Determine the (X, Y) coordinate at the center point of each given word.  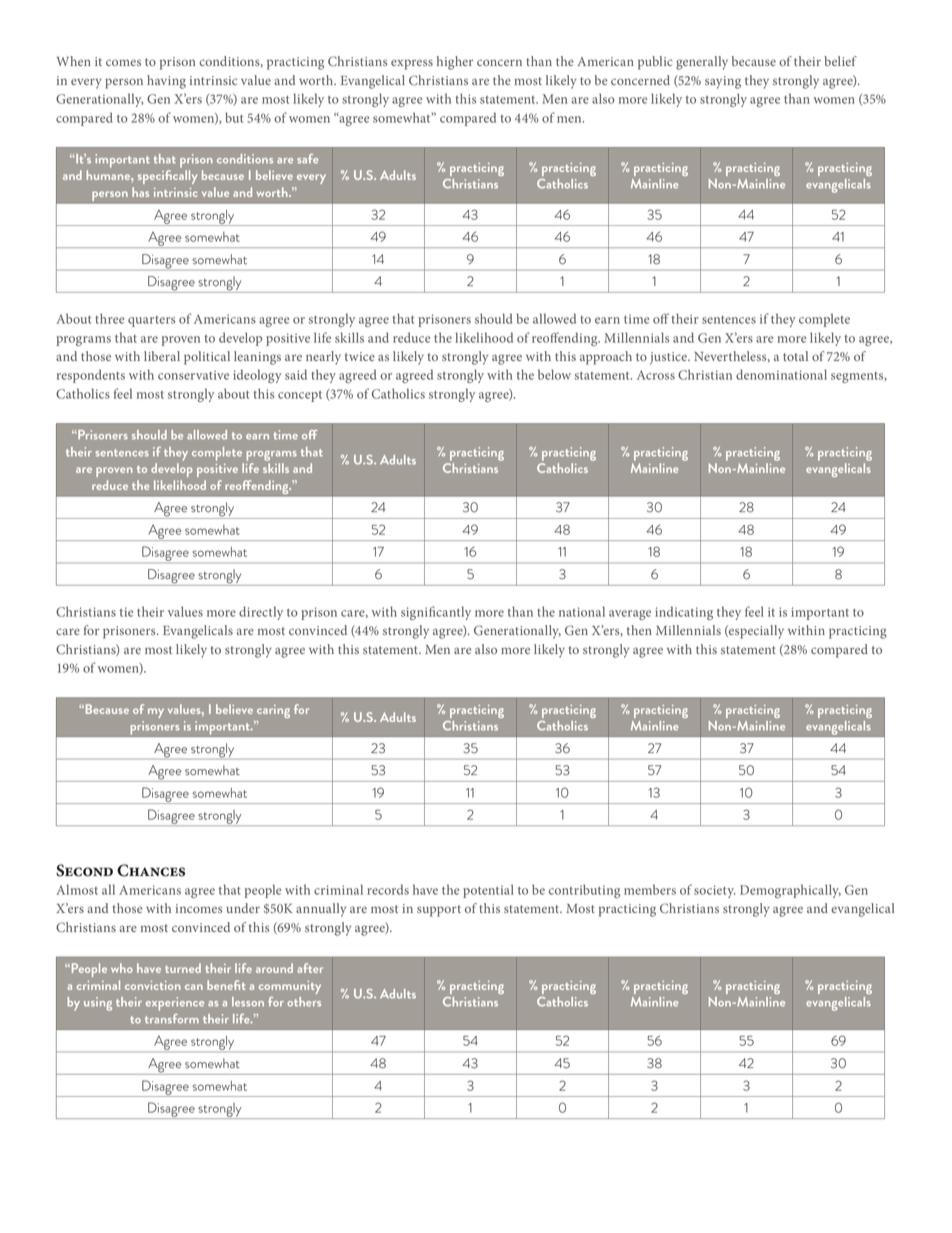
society (715, 891)
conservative (193, 375)
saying (723, 82)
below (554, 374)
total (795, 356)
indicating (684, 613)
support (439, 911)
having (166, 82)
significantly (436, 613)
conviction (153, 985)
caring (273, 711)
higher (455, 63)
